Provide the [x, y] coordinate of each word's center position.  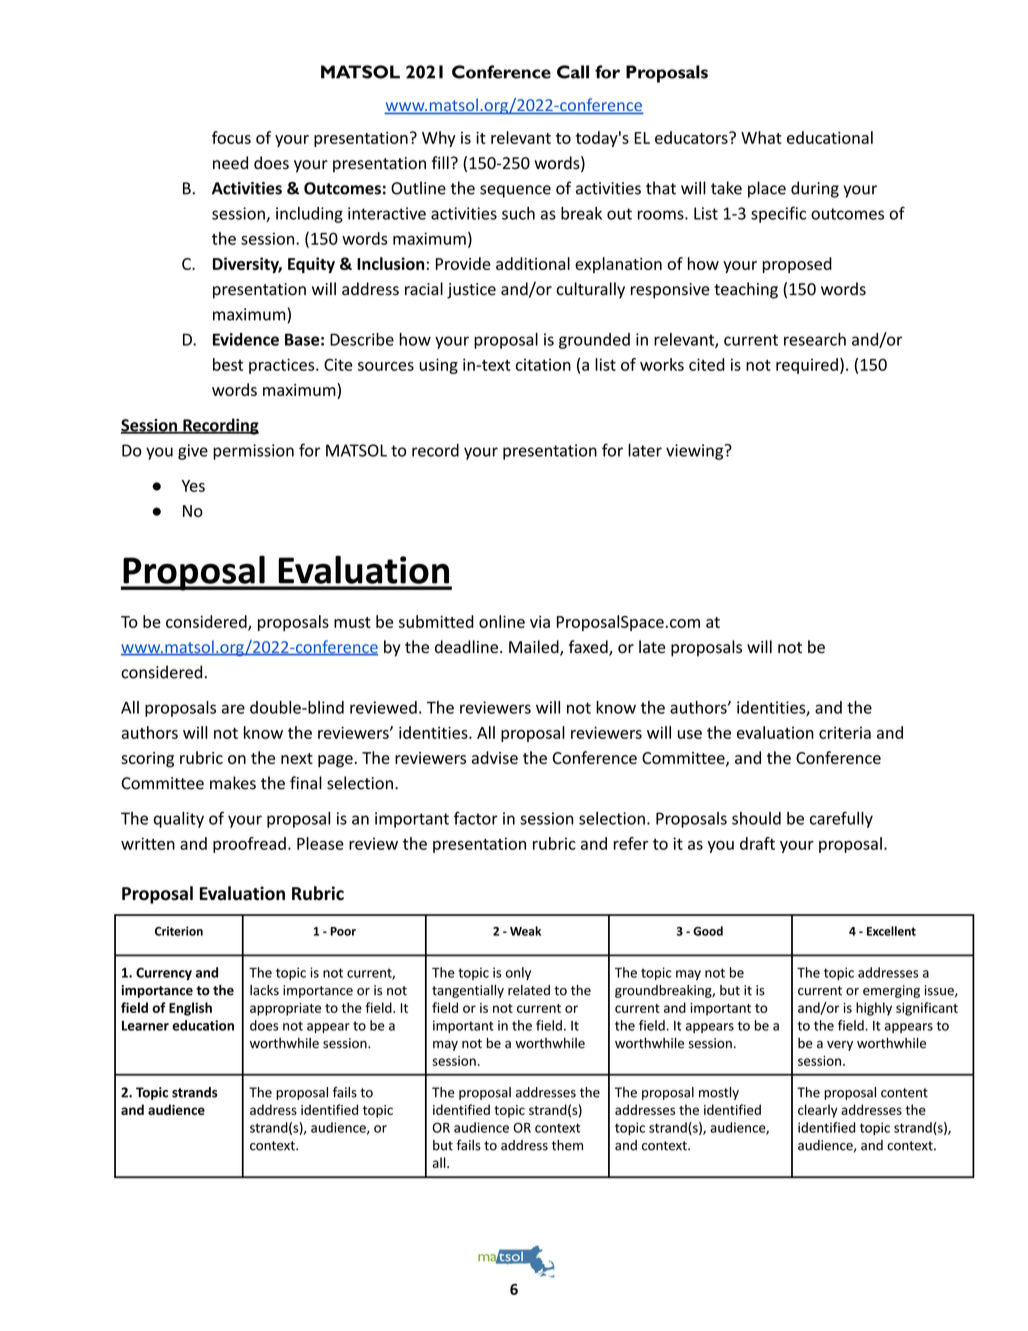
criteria [845, 732]
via [540, 622]
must [352, 622]
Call [573, 72]
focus [231, 137]
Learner [145, 1026]
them [567, 1145]
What [761, 137]
